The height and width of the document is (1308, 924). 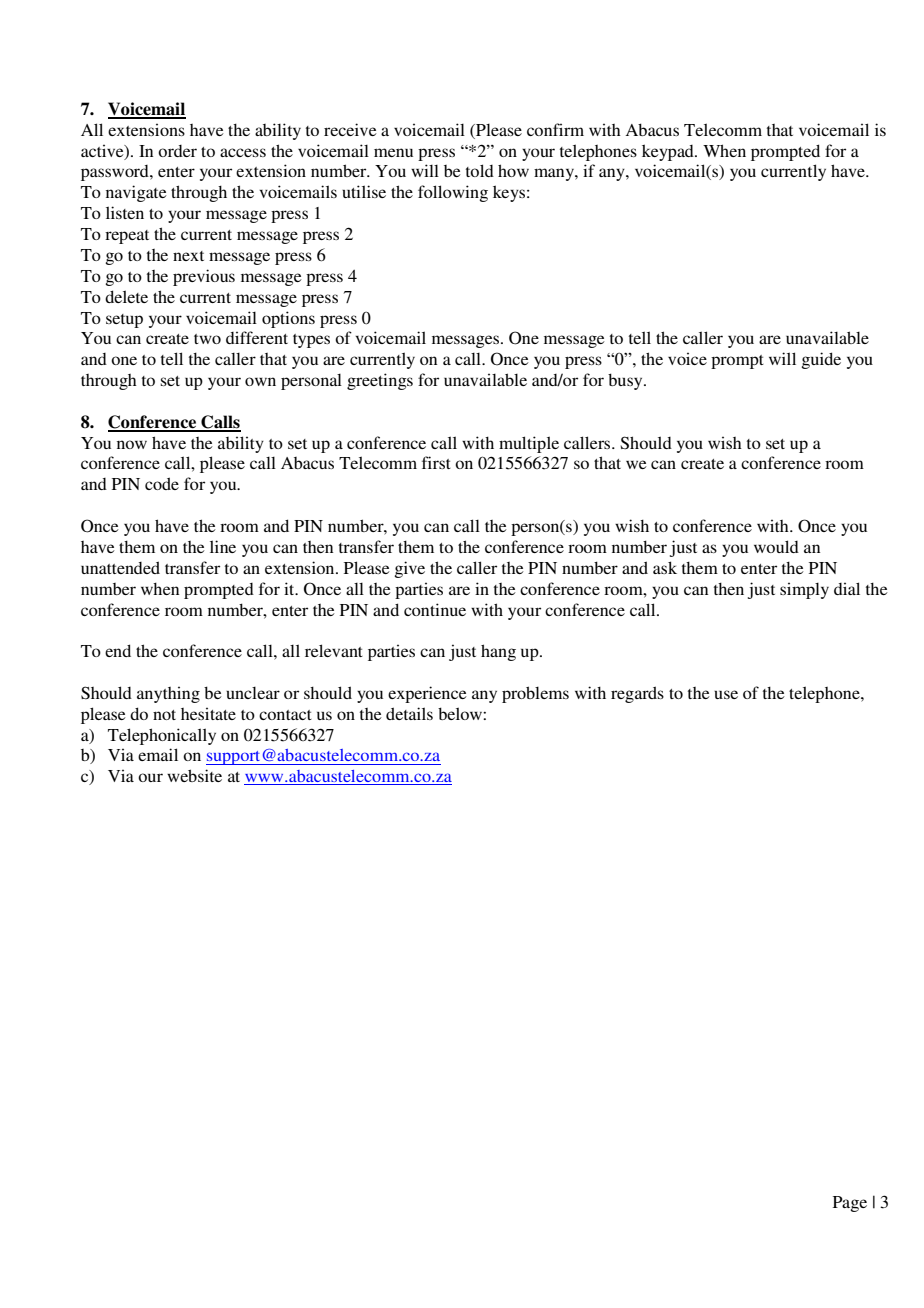 What do you see at coordinates (177, 151) in the document?
I see `order` at bounding box center [177, 151].
